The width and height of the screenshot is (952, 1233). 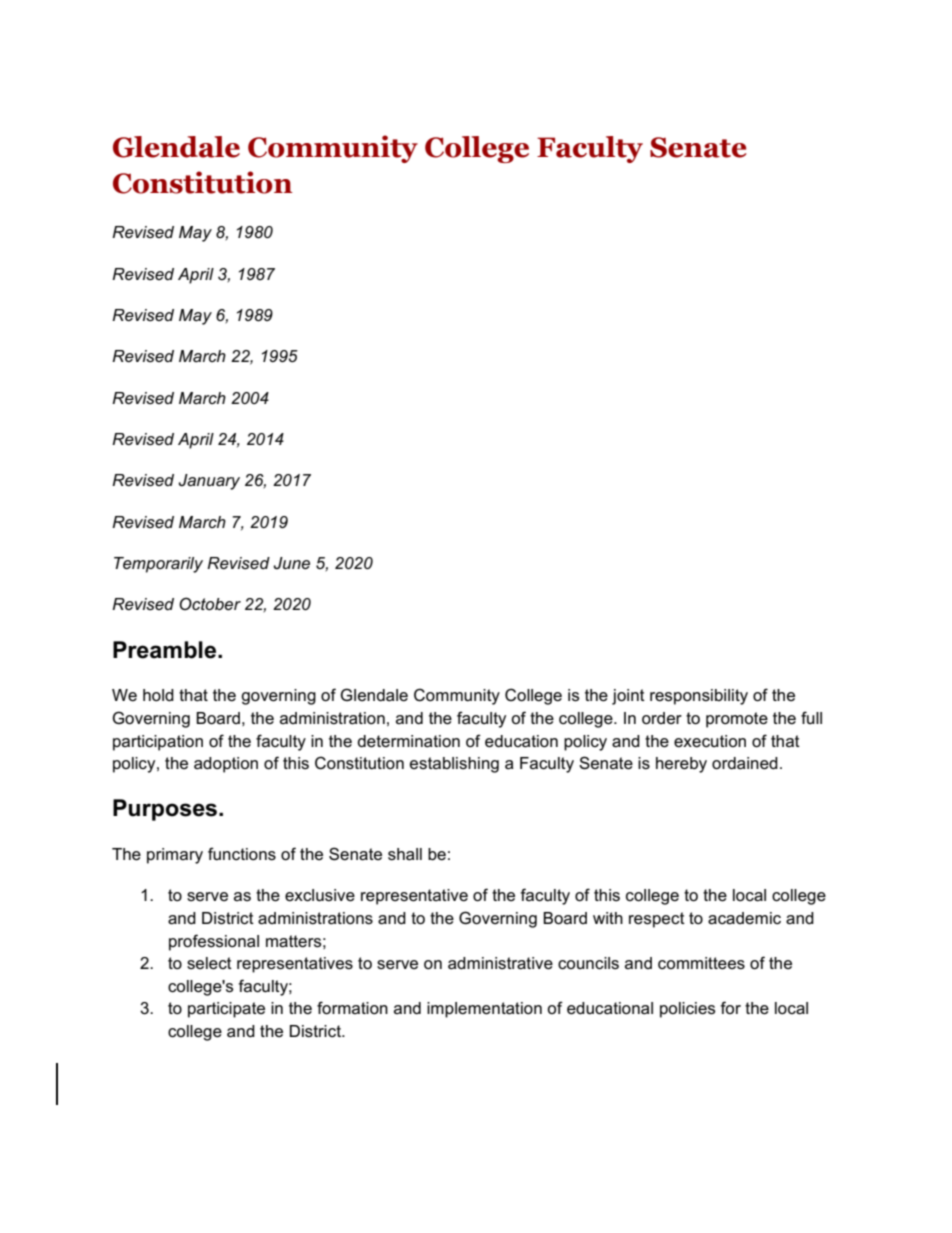 I want to click on June, so click(x=291, y=563).
